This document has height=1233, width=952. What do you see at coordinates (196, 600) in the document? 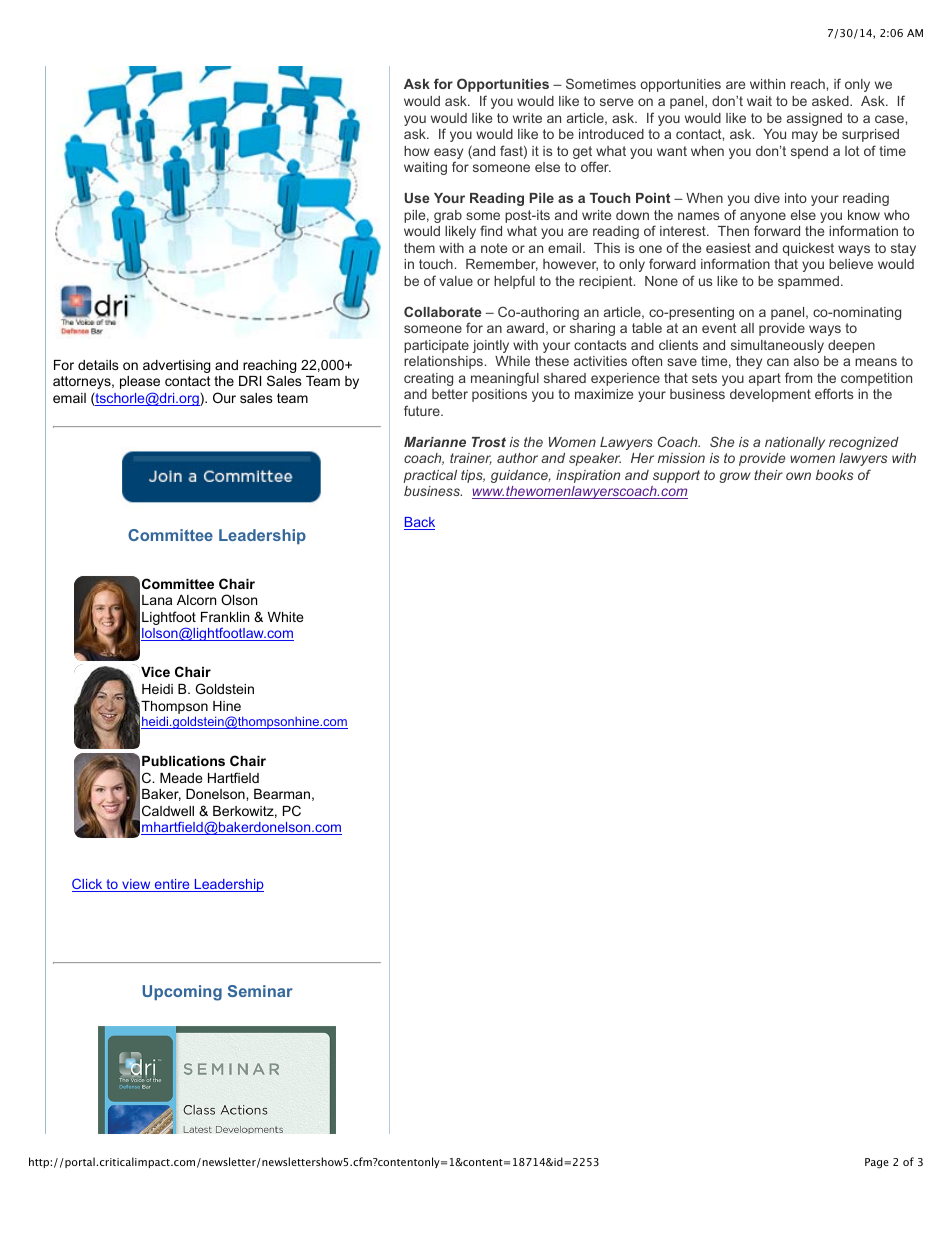
I see `Alcorn` at bounding box center [196, 600].
